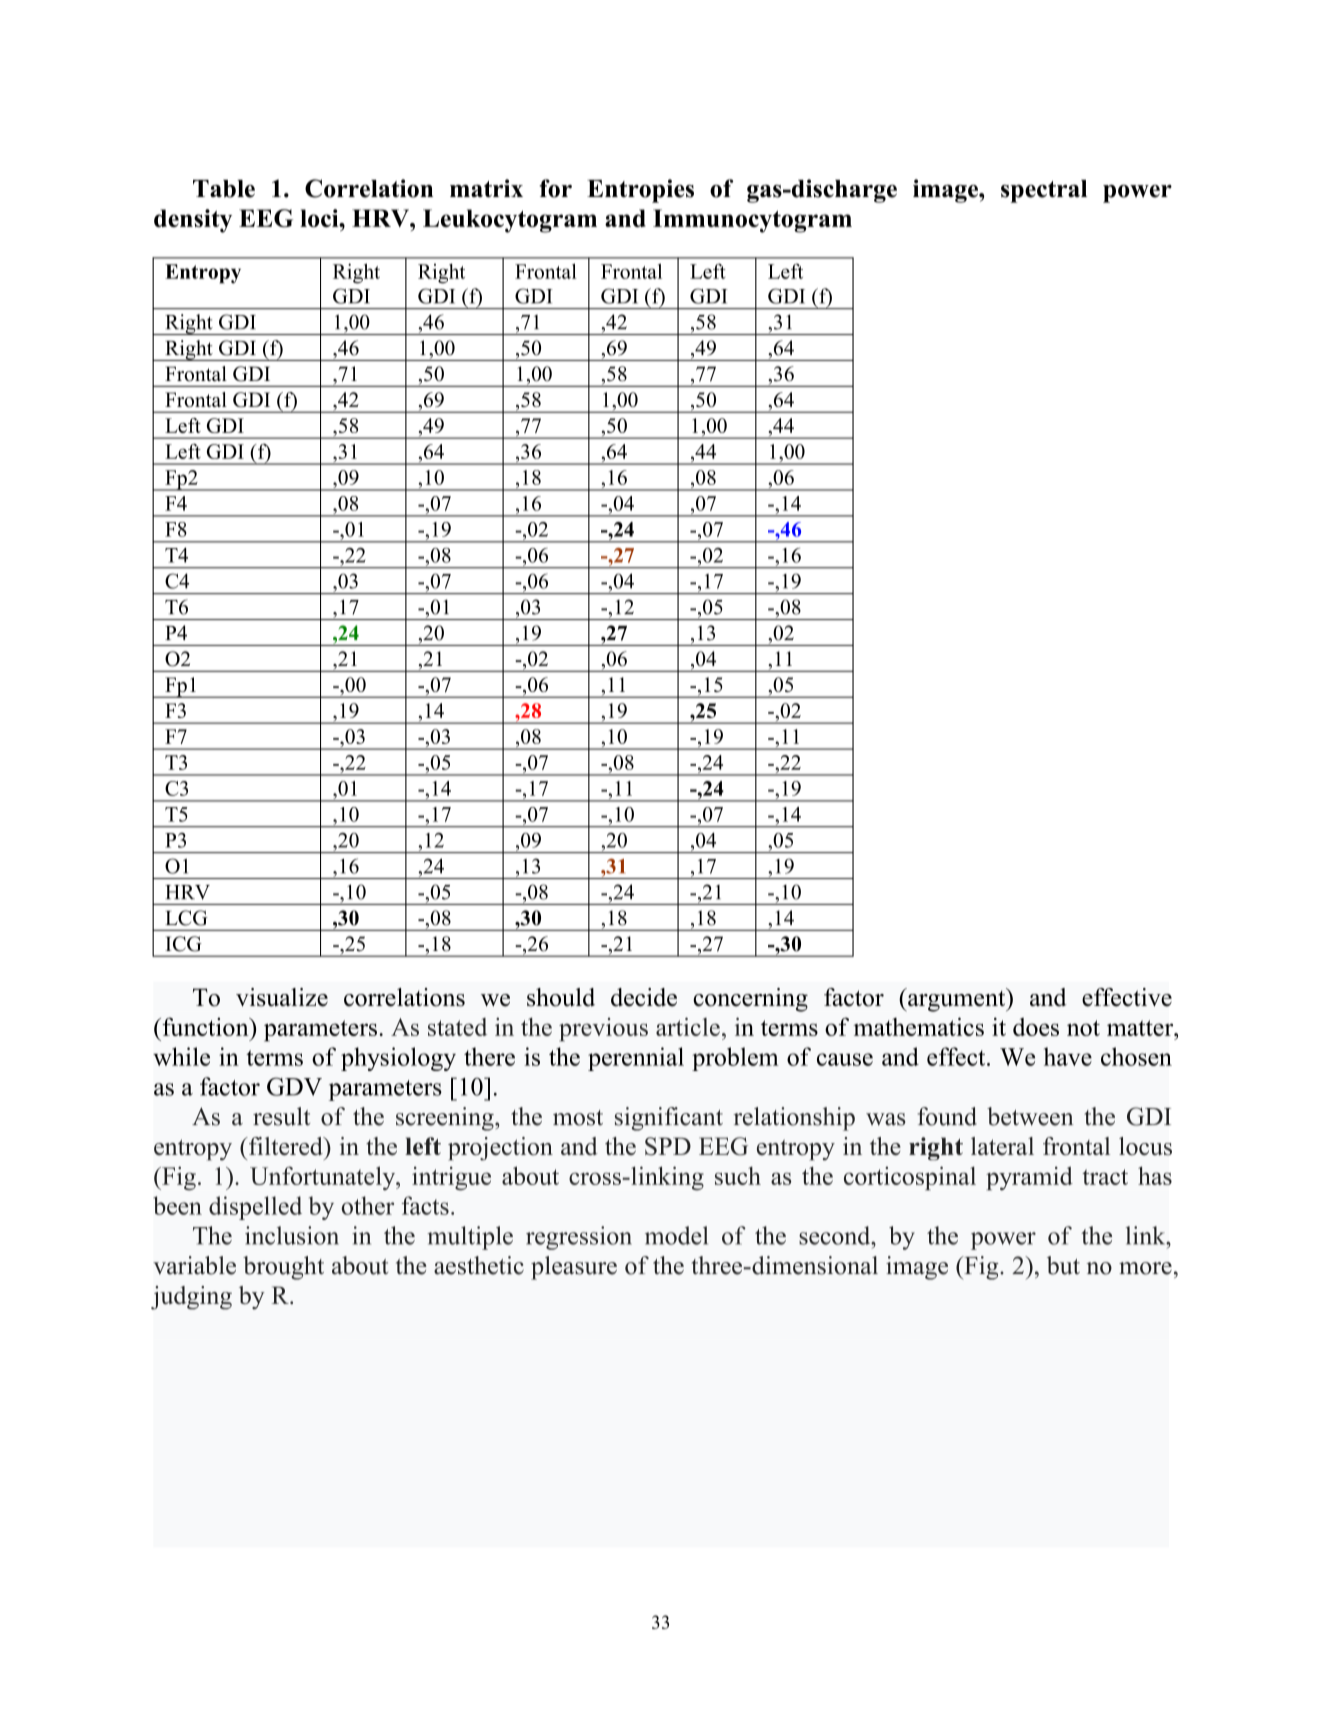  Describe the element at coordinates (193, 221) in the screenshot. I see `density` at that location.
